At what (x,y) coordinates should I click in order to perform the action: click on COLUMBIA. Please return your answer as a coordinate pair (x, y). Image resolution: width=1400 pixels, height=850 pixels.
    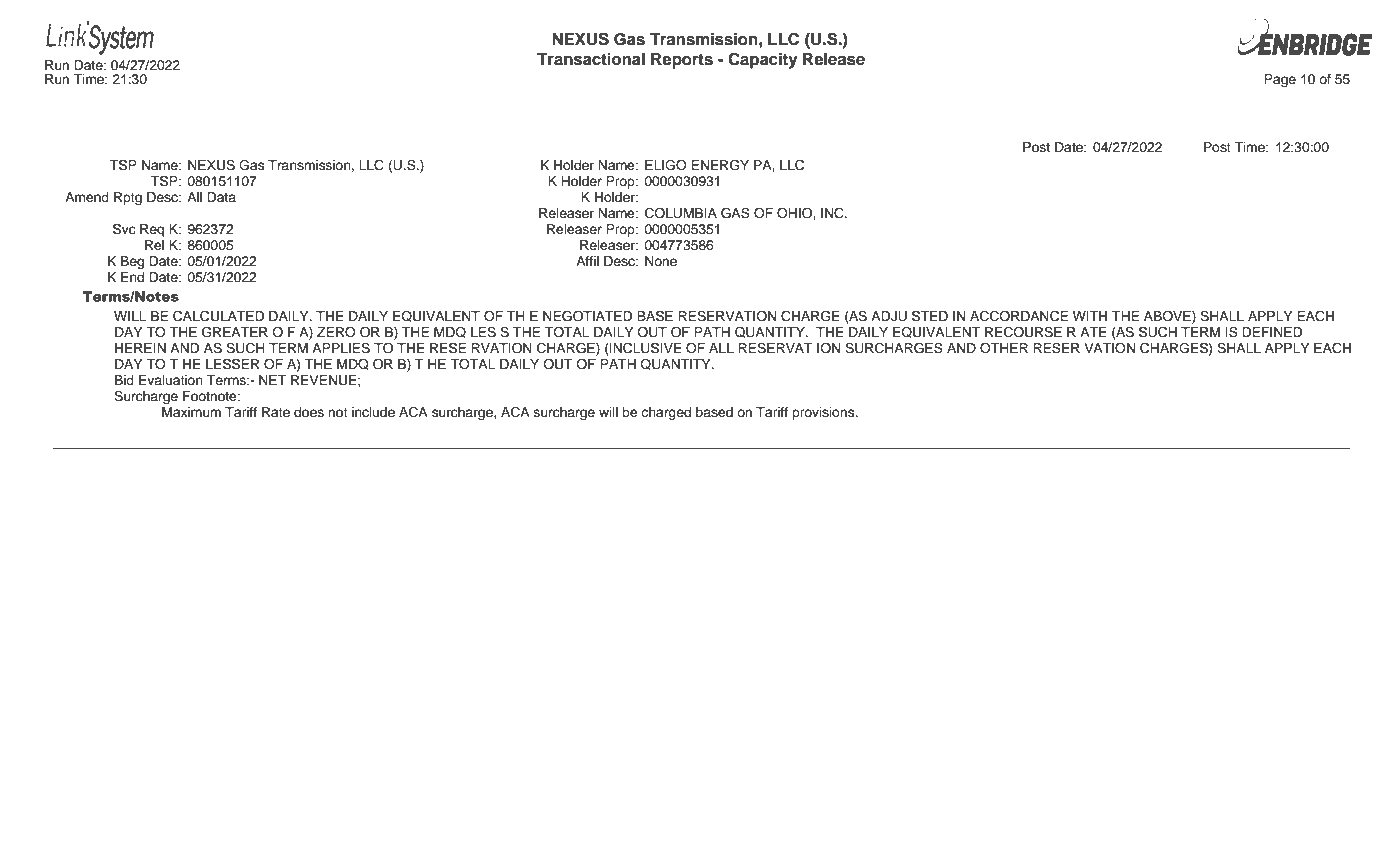
    Looking at the image, I should click on (681, 213).
